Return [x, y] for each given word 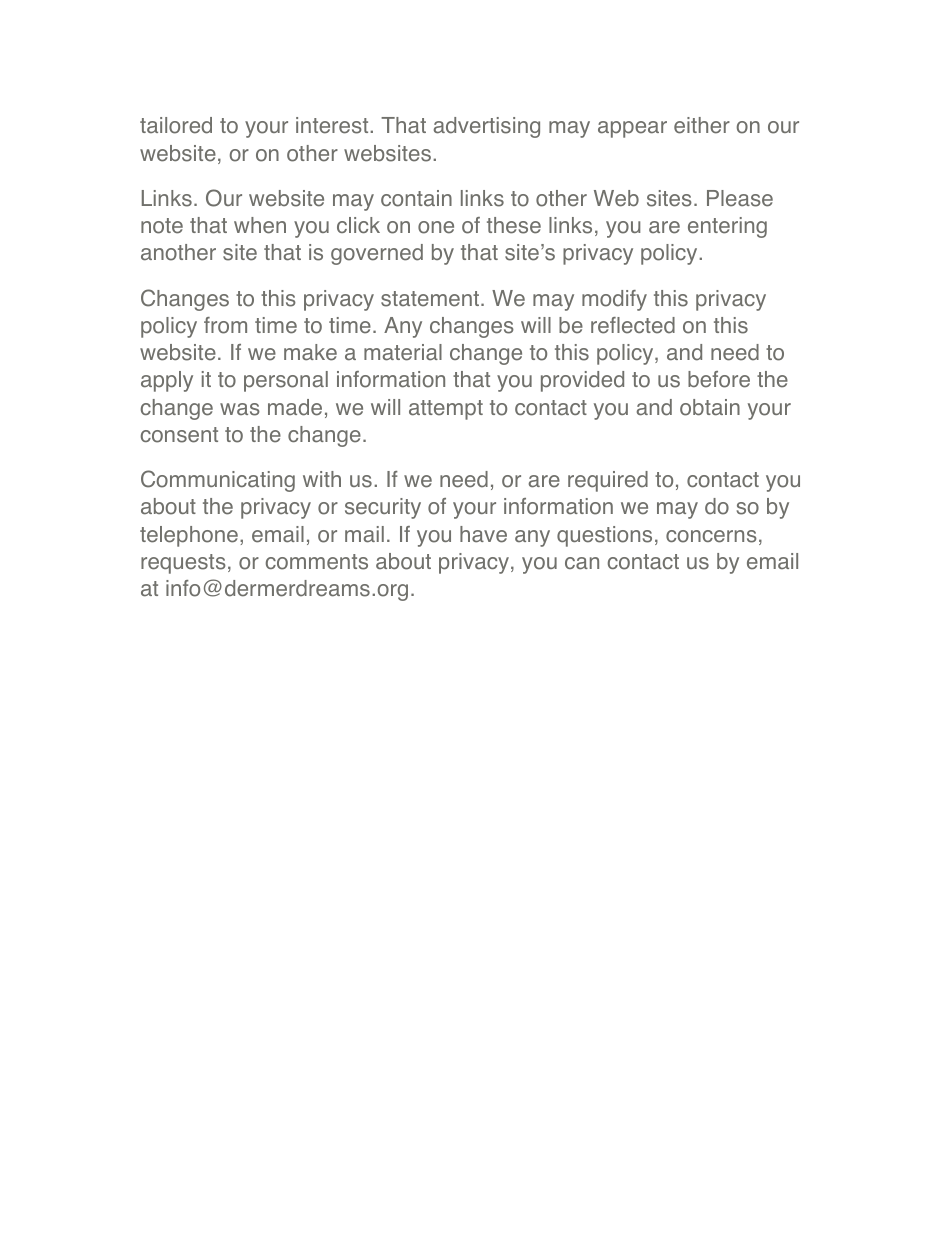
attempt [446, 410]
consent [179, 435]
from [225, 325]
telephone [189, 536]
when [260, 225]
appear [632, 129]
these [514, 225]
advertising [487, 127]
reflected [633, 325]
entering [727, 227]
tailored [176, 125]
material [403, 352]
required [608, 481]
